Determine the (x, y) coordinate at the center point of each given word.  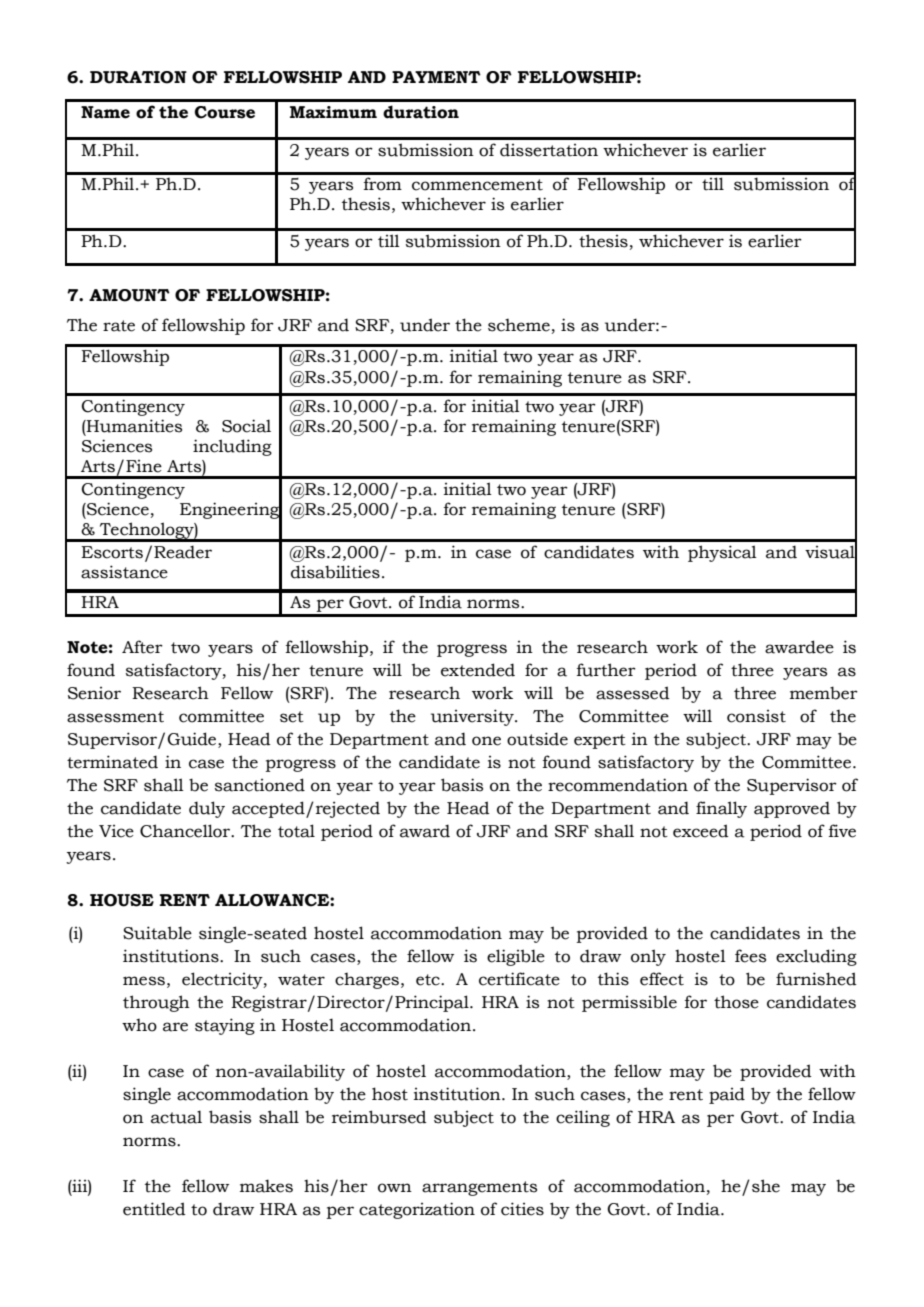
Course (225, 112)
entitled (154, 1209)
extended (478, 670)
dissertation (549, 150)
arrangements (479, 1188)
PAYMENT (436, 77)
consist (756, 716)
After (142, 647)
